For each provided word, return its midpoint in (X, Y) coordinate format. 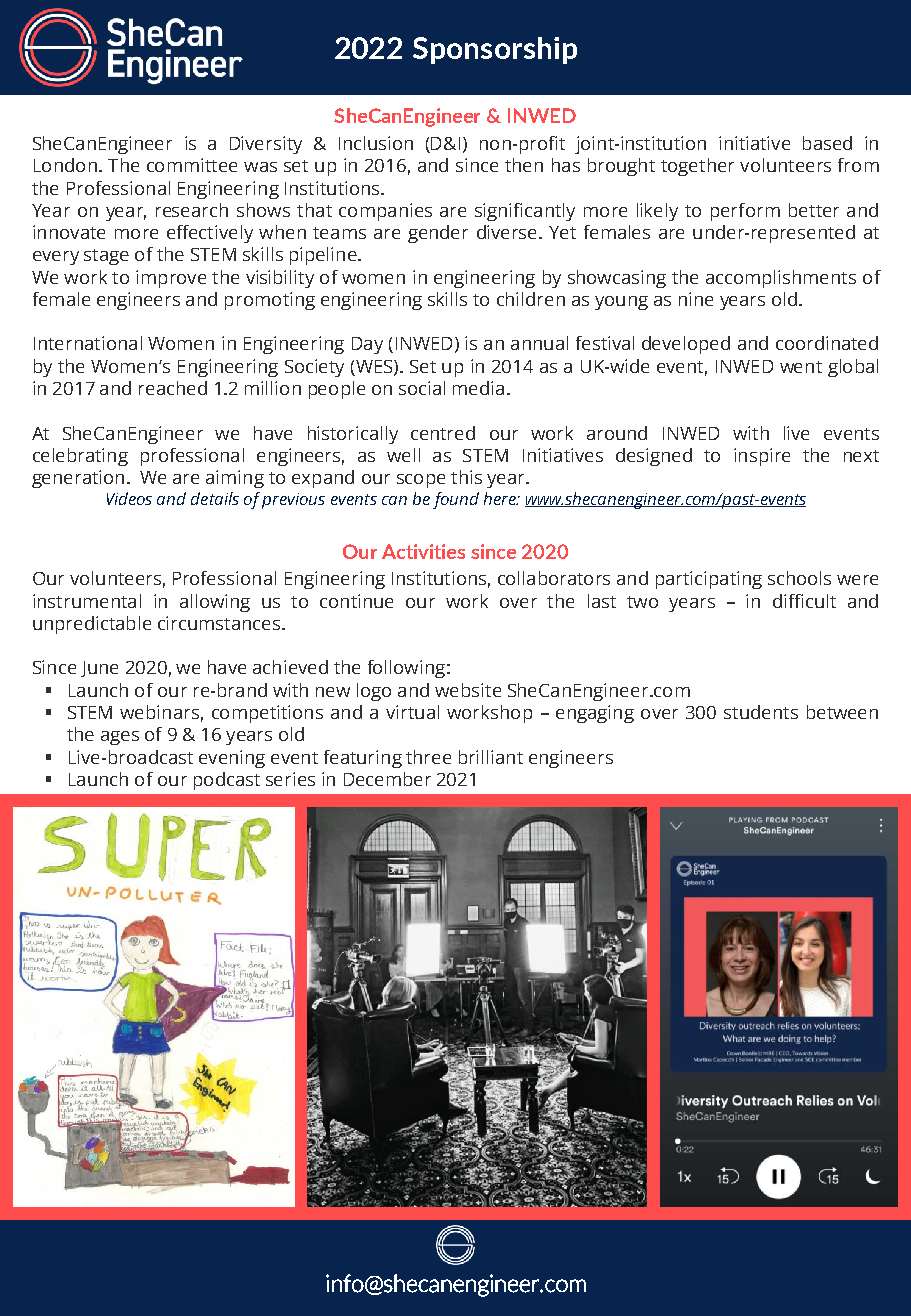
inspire (762, 457)
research (192, 210)
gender (438, 234)
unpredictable (92, 625)
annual (539, 343)
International (88, 343)
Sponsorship (495, 50)
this (466, 477)
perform (745, 212)
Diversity (266, 145)
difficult (804, 601)
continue (356, 601)
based (827, 143)
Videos (129, 498)
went (801, 367)
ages (120, 738)
